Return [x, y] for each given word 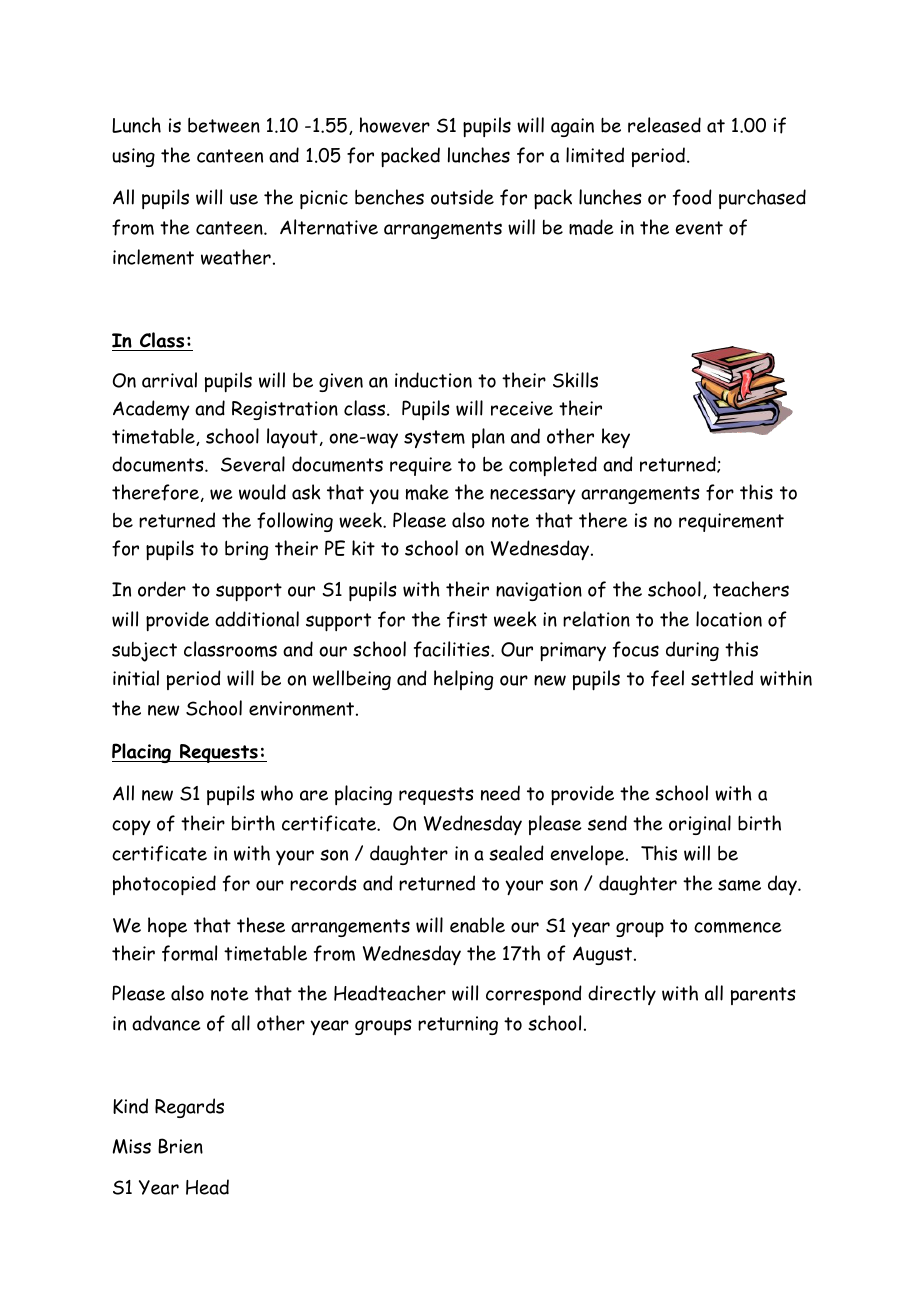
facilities [453, 649]
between [224, 125]
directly [622, 995]
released [664, 125]
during [692, 651]
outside [462, 197]
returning [458, 1025]
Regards [189, 1108]
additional [257, 619]
